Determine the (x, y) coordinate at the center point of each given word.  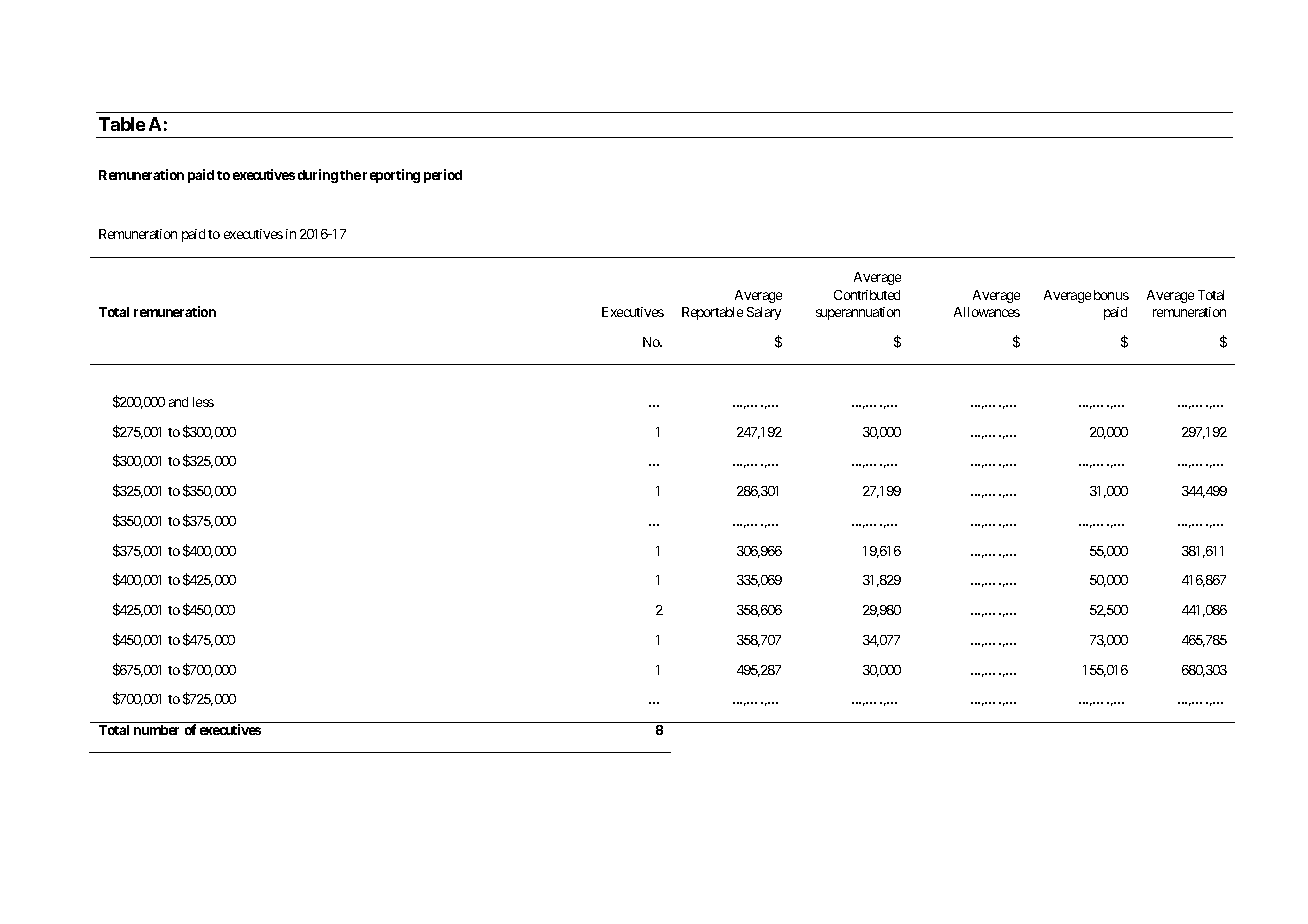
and (178, 402)
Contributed (867, 295)
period (443, 176)
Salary (764, 313)
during (318, 176)
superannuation (858, 313)
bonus (1111, 295)
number (156, 730)
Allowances (987, 312)
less (203, 402)
